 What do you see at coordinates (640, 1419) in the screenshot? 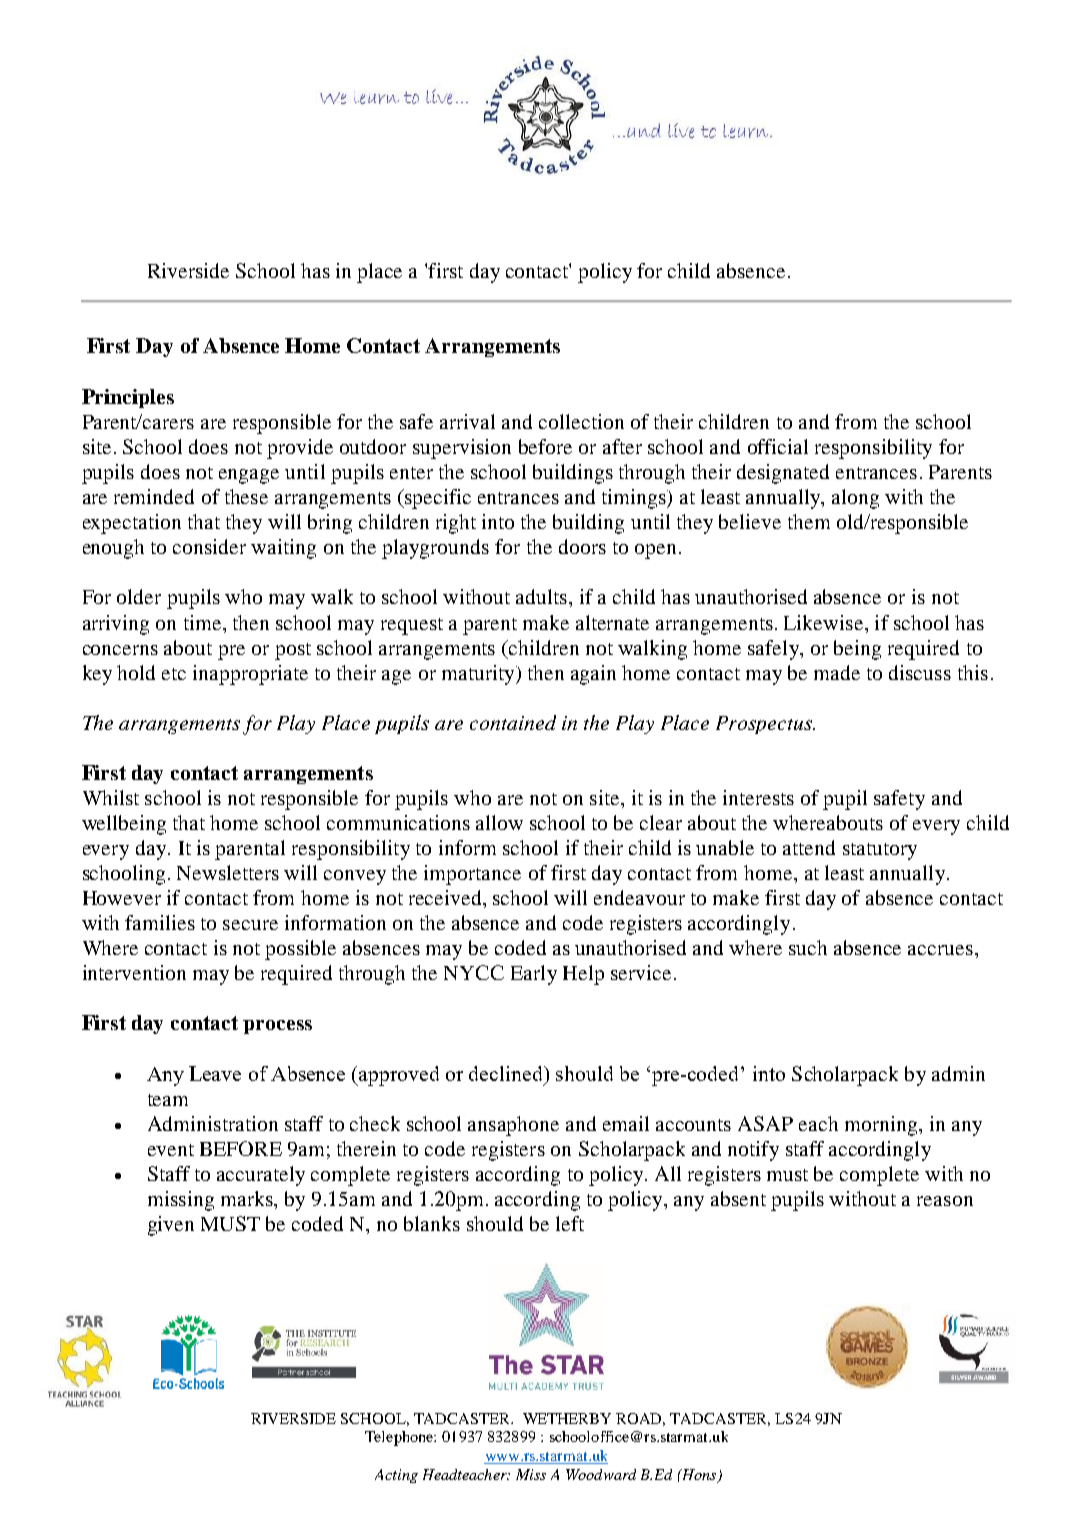
I see `ROAD` at bounding box center [640, 1419].
